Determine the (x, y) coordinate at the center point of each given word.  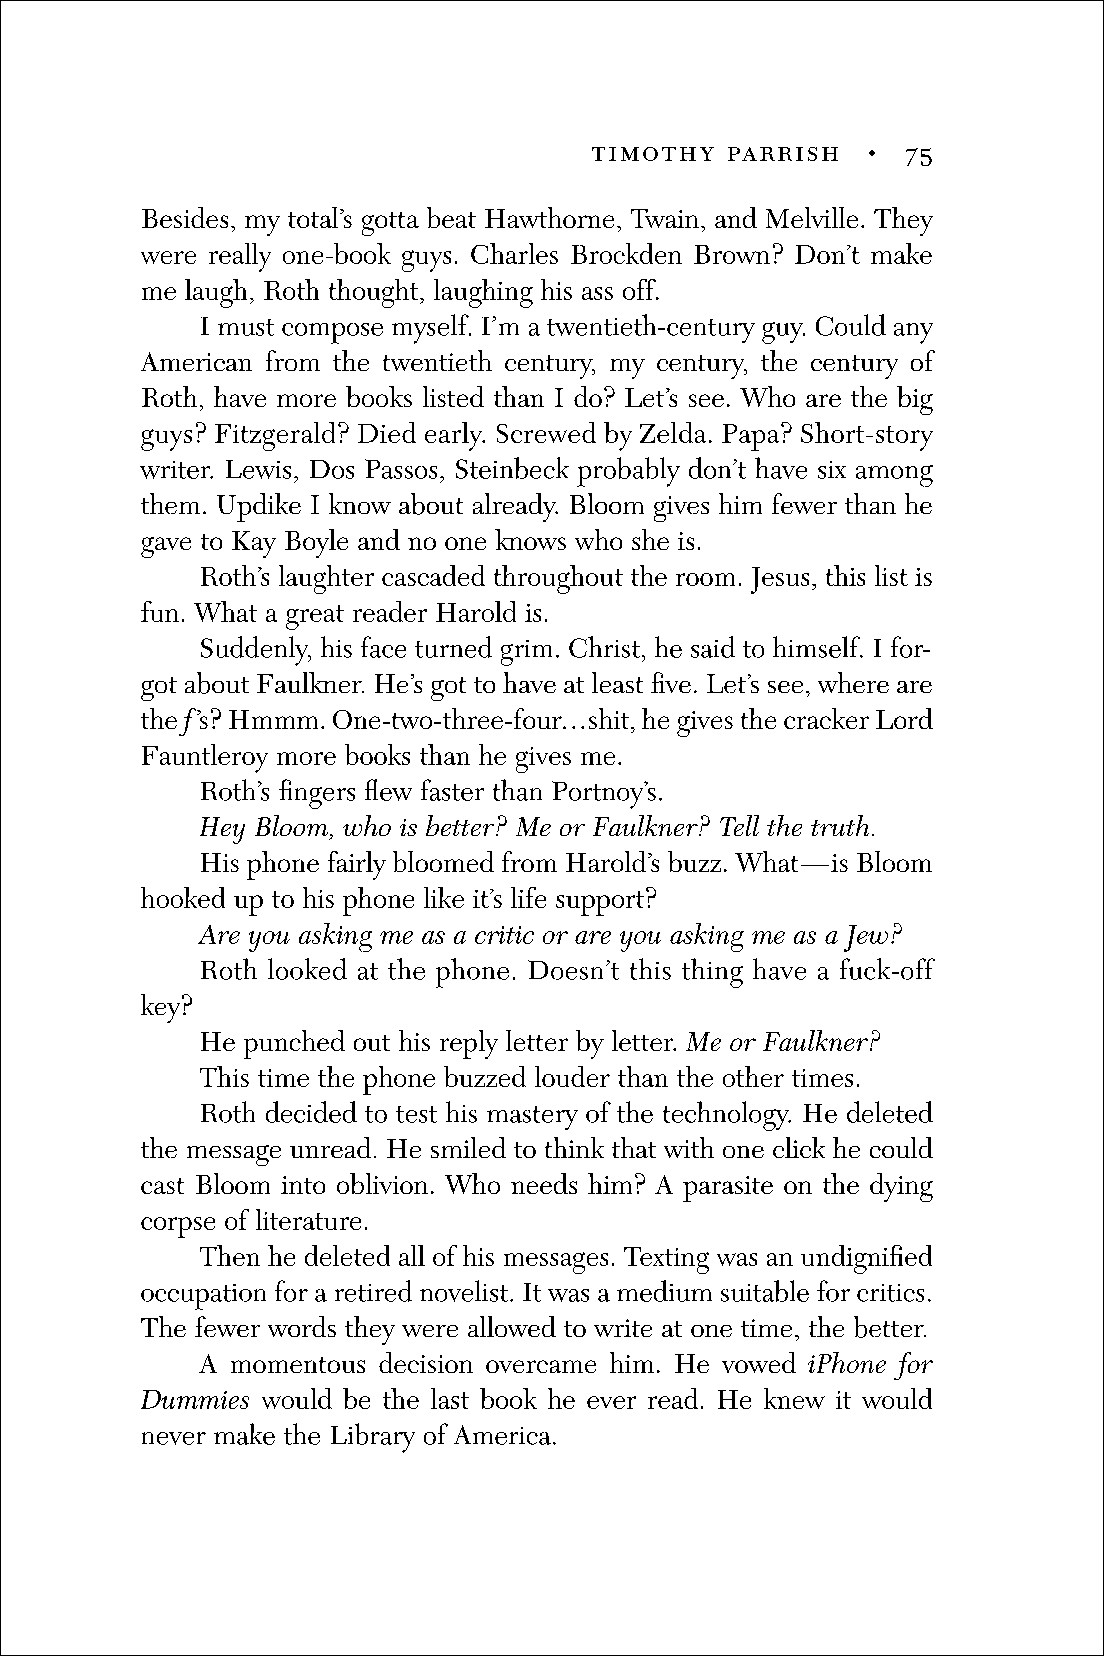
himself (818, 647)
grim (526, 653)
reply (469, 1044)
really (240, 257)
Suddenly (256, 651)
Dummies (195, 1399)
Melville (812, 217)
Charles (514, 253)
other (753, 1076)
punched (294, 1044)
